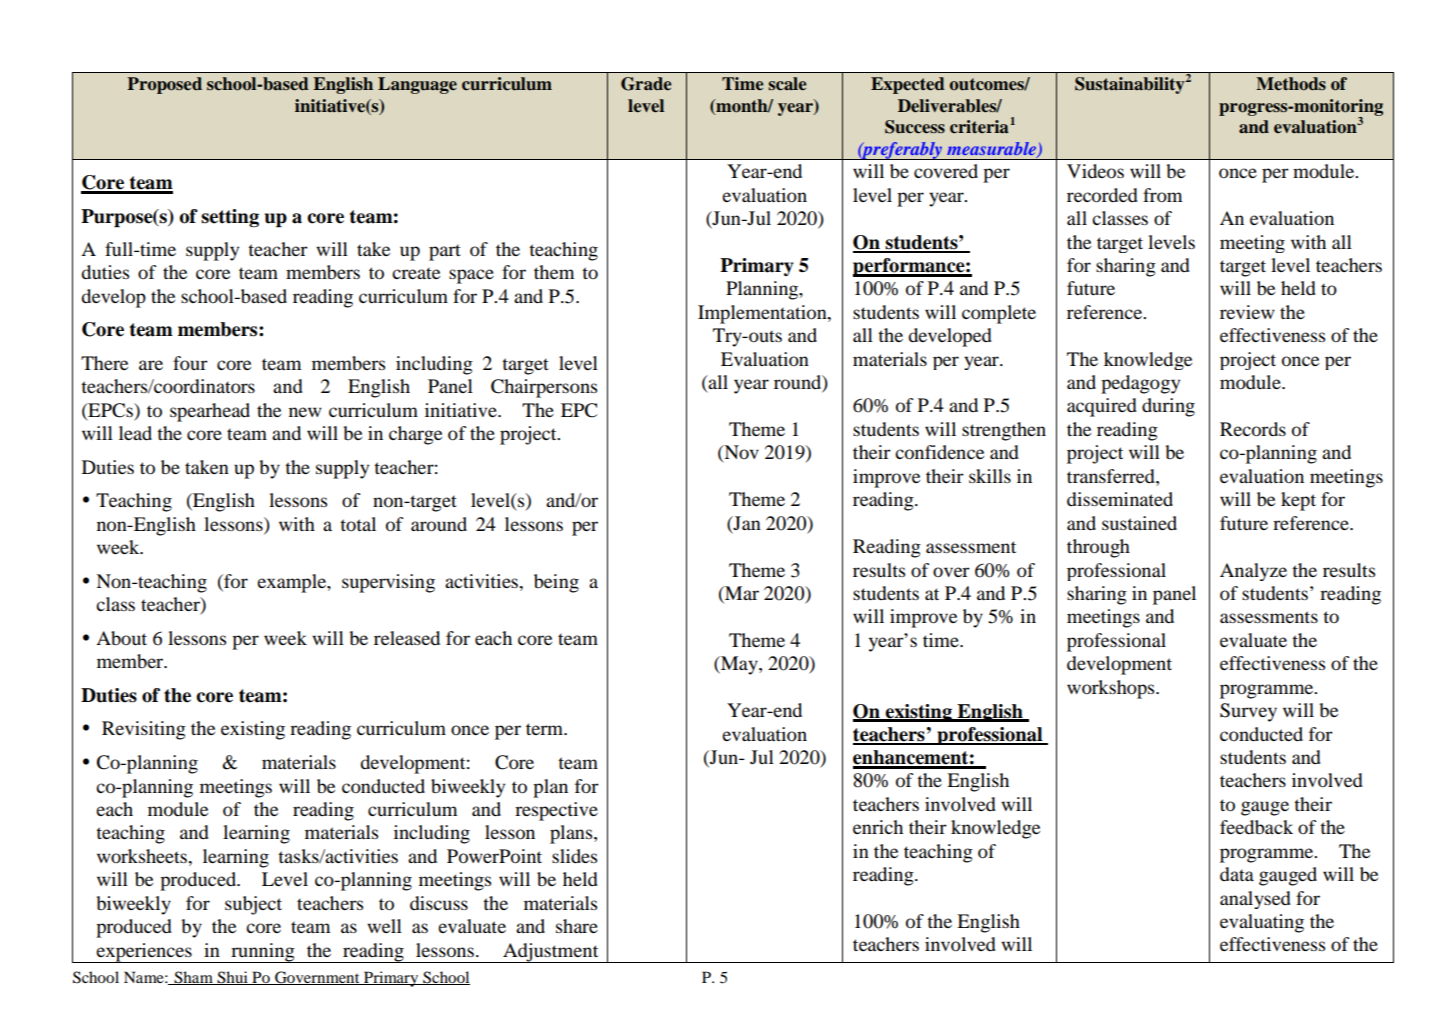 This page has width=1430, height=1011. I want to click on running, so click(263, 953).
